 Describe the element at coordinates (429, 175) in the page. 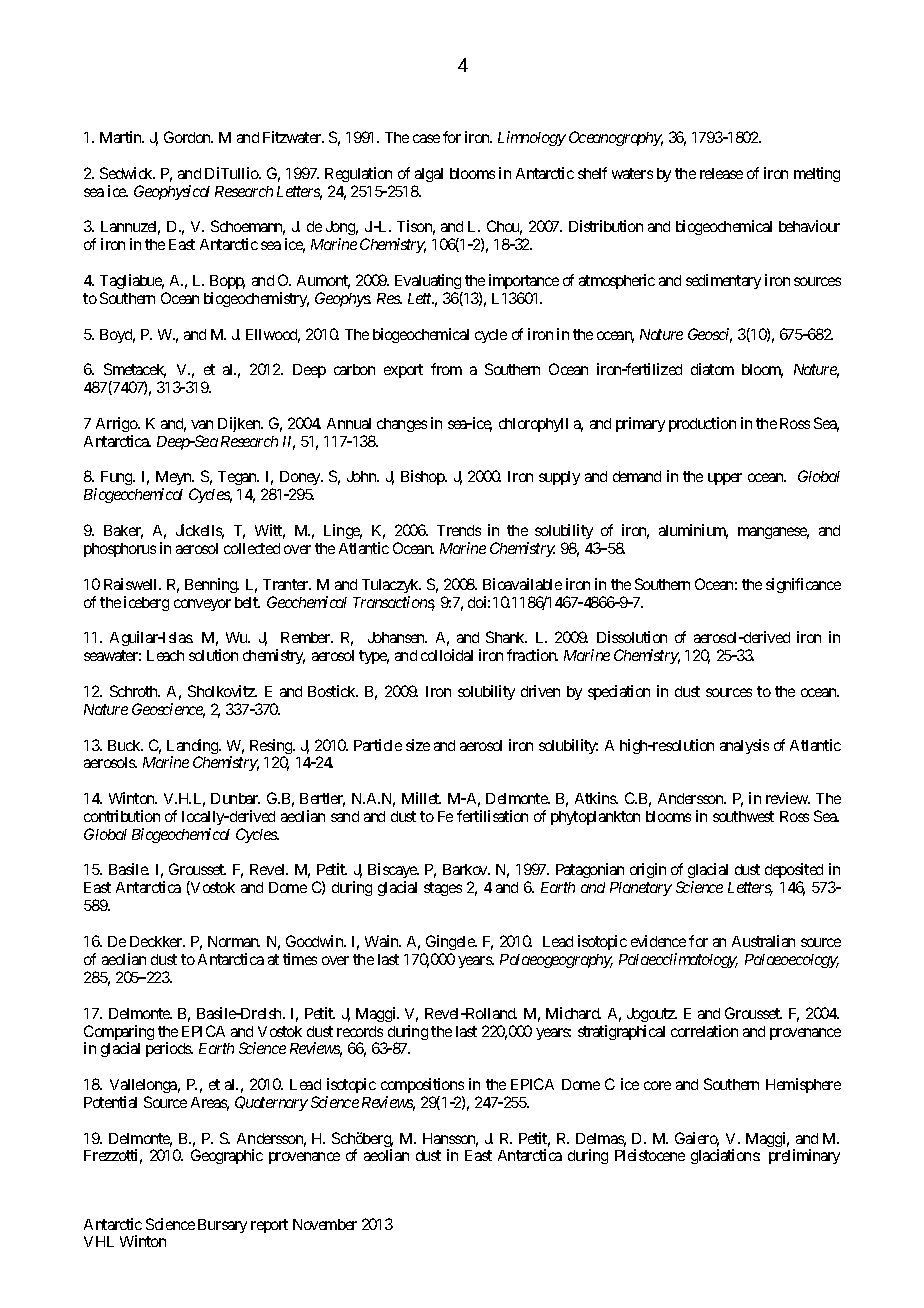

I see `algal` at that location.
